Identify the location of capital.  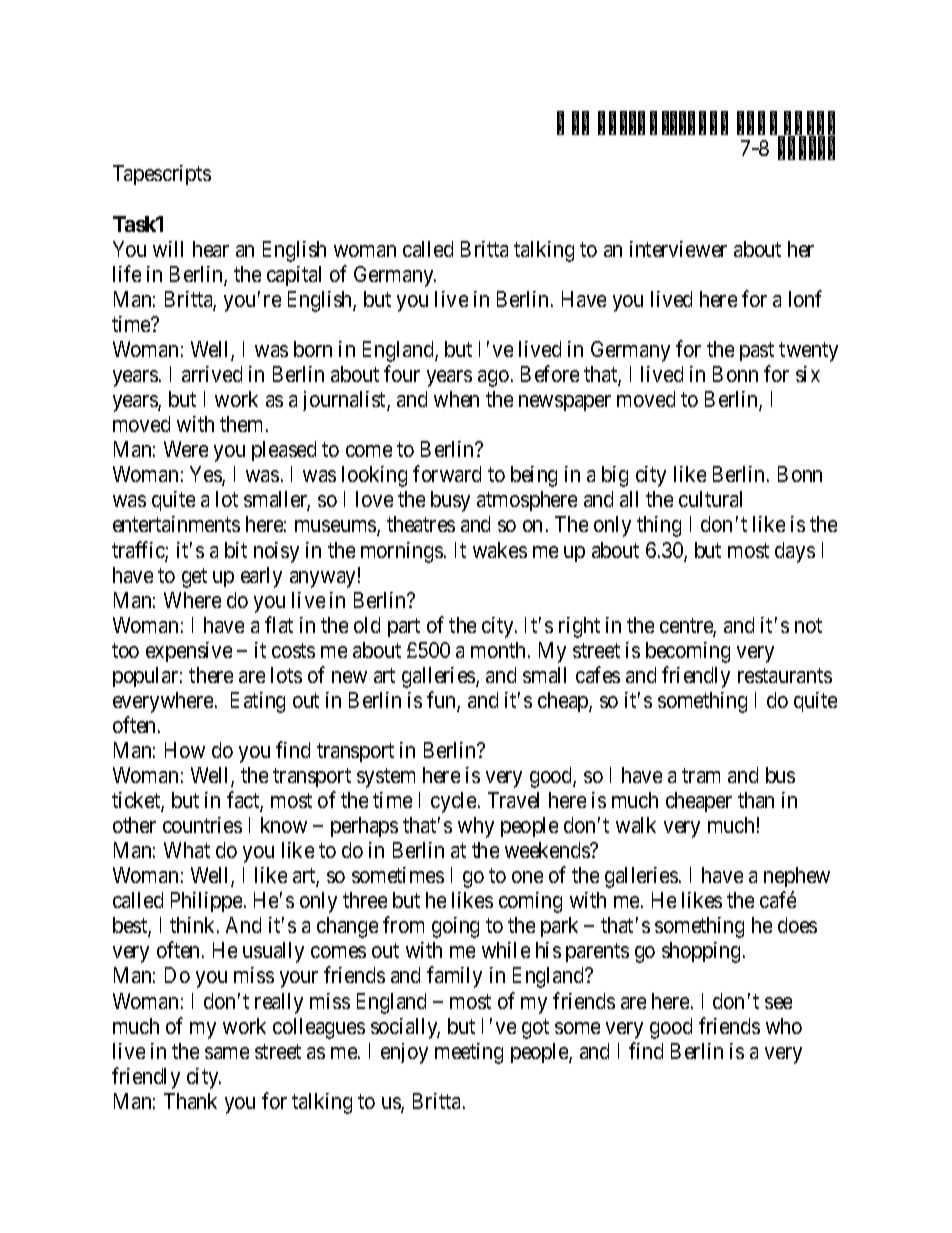
(294, 276).
